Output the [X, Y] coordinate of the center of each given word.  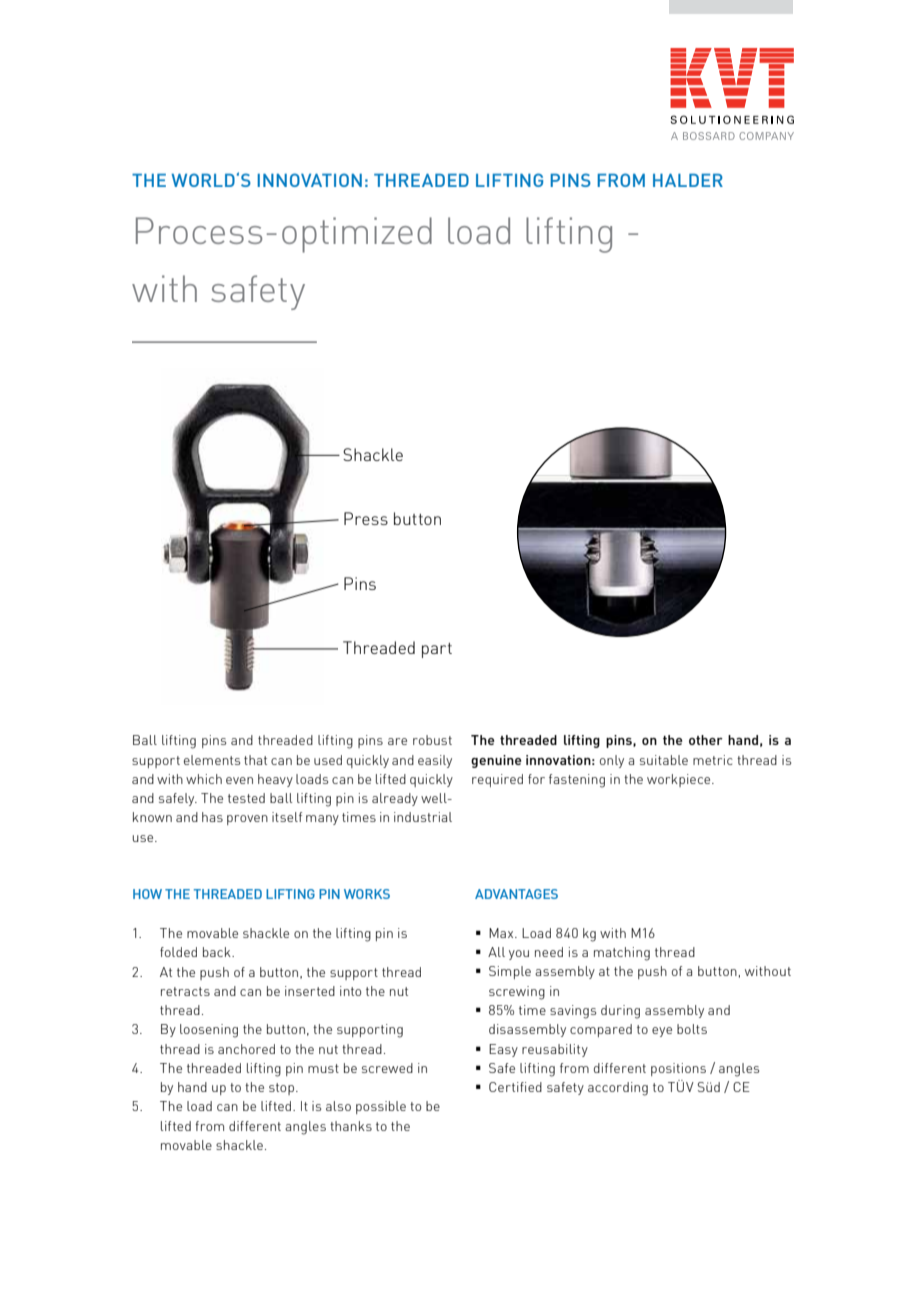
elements [212, 760]
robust [432, 740]
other [706, 740]
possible [381, 1107]
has [212, 817]
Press [366, 518]
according [618, 1089]
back [218, 952]
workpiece [680, 780]
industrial [423, 817]
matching [622, 954]
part [437, 650]
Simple [510, 972]
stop [281, 1089]
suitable [664, 760]
